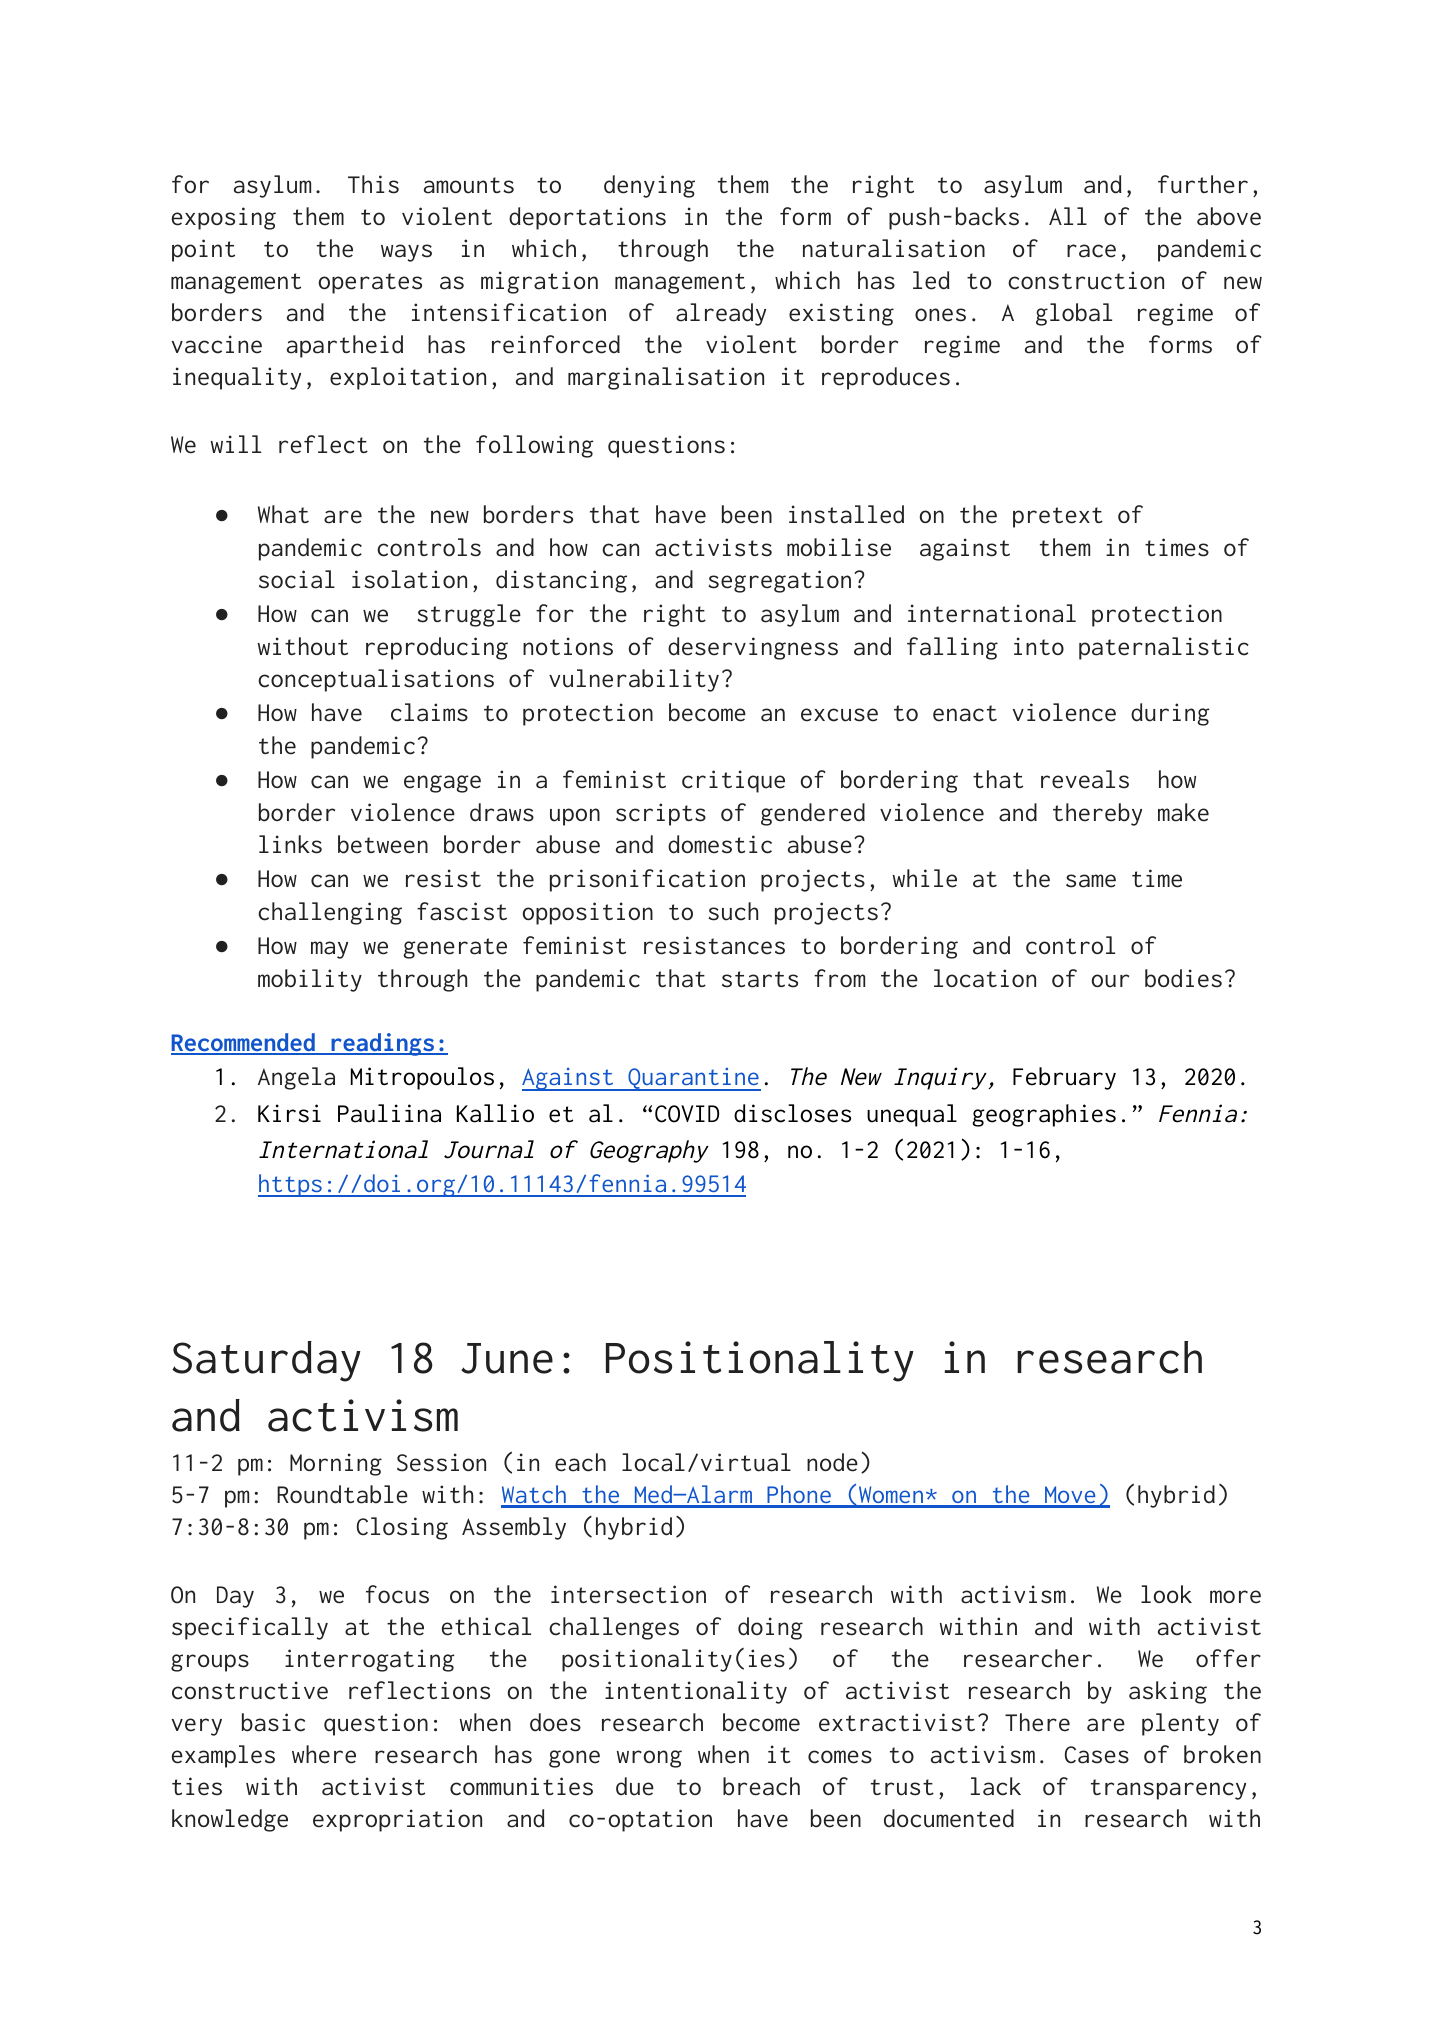  Describe the element at coordinates (310, 980) in the document. I see `mobility` at that location.
